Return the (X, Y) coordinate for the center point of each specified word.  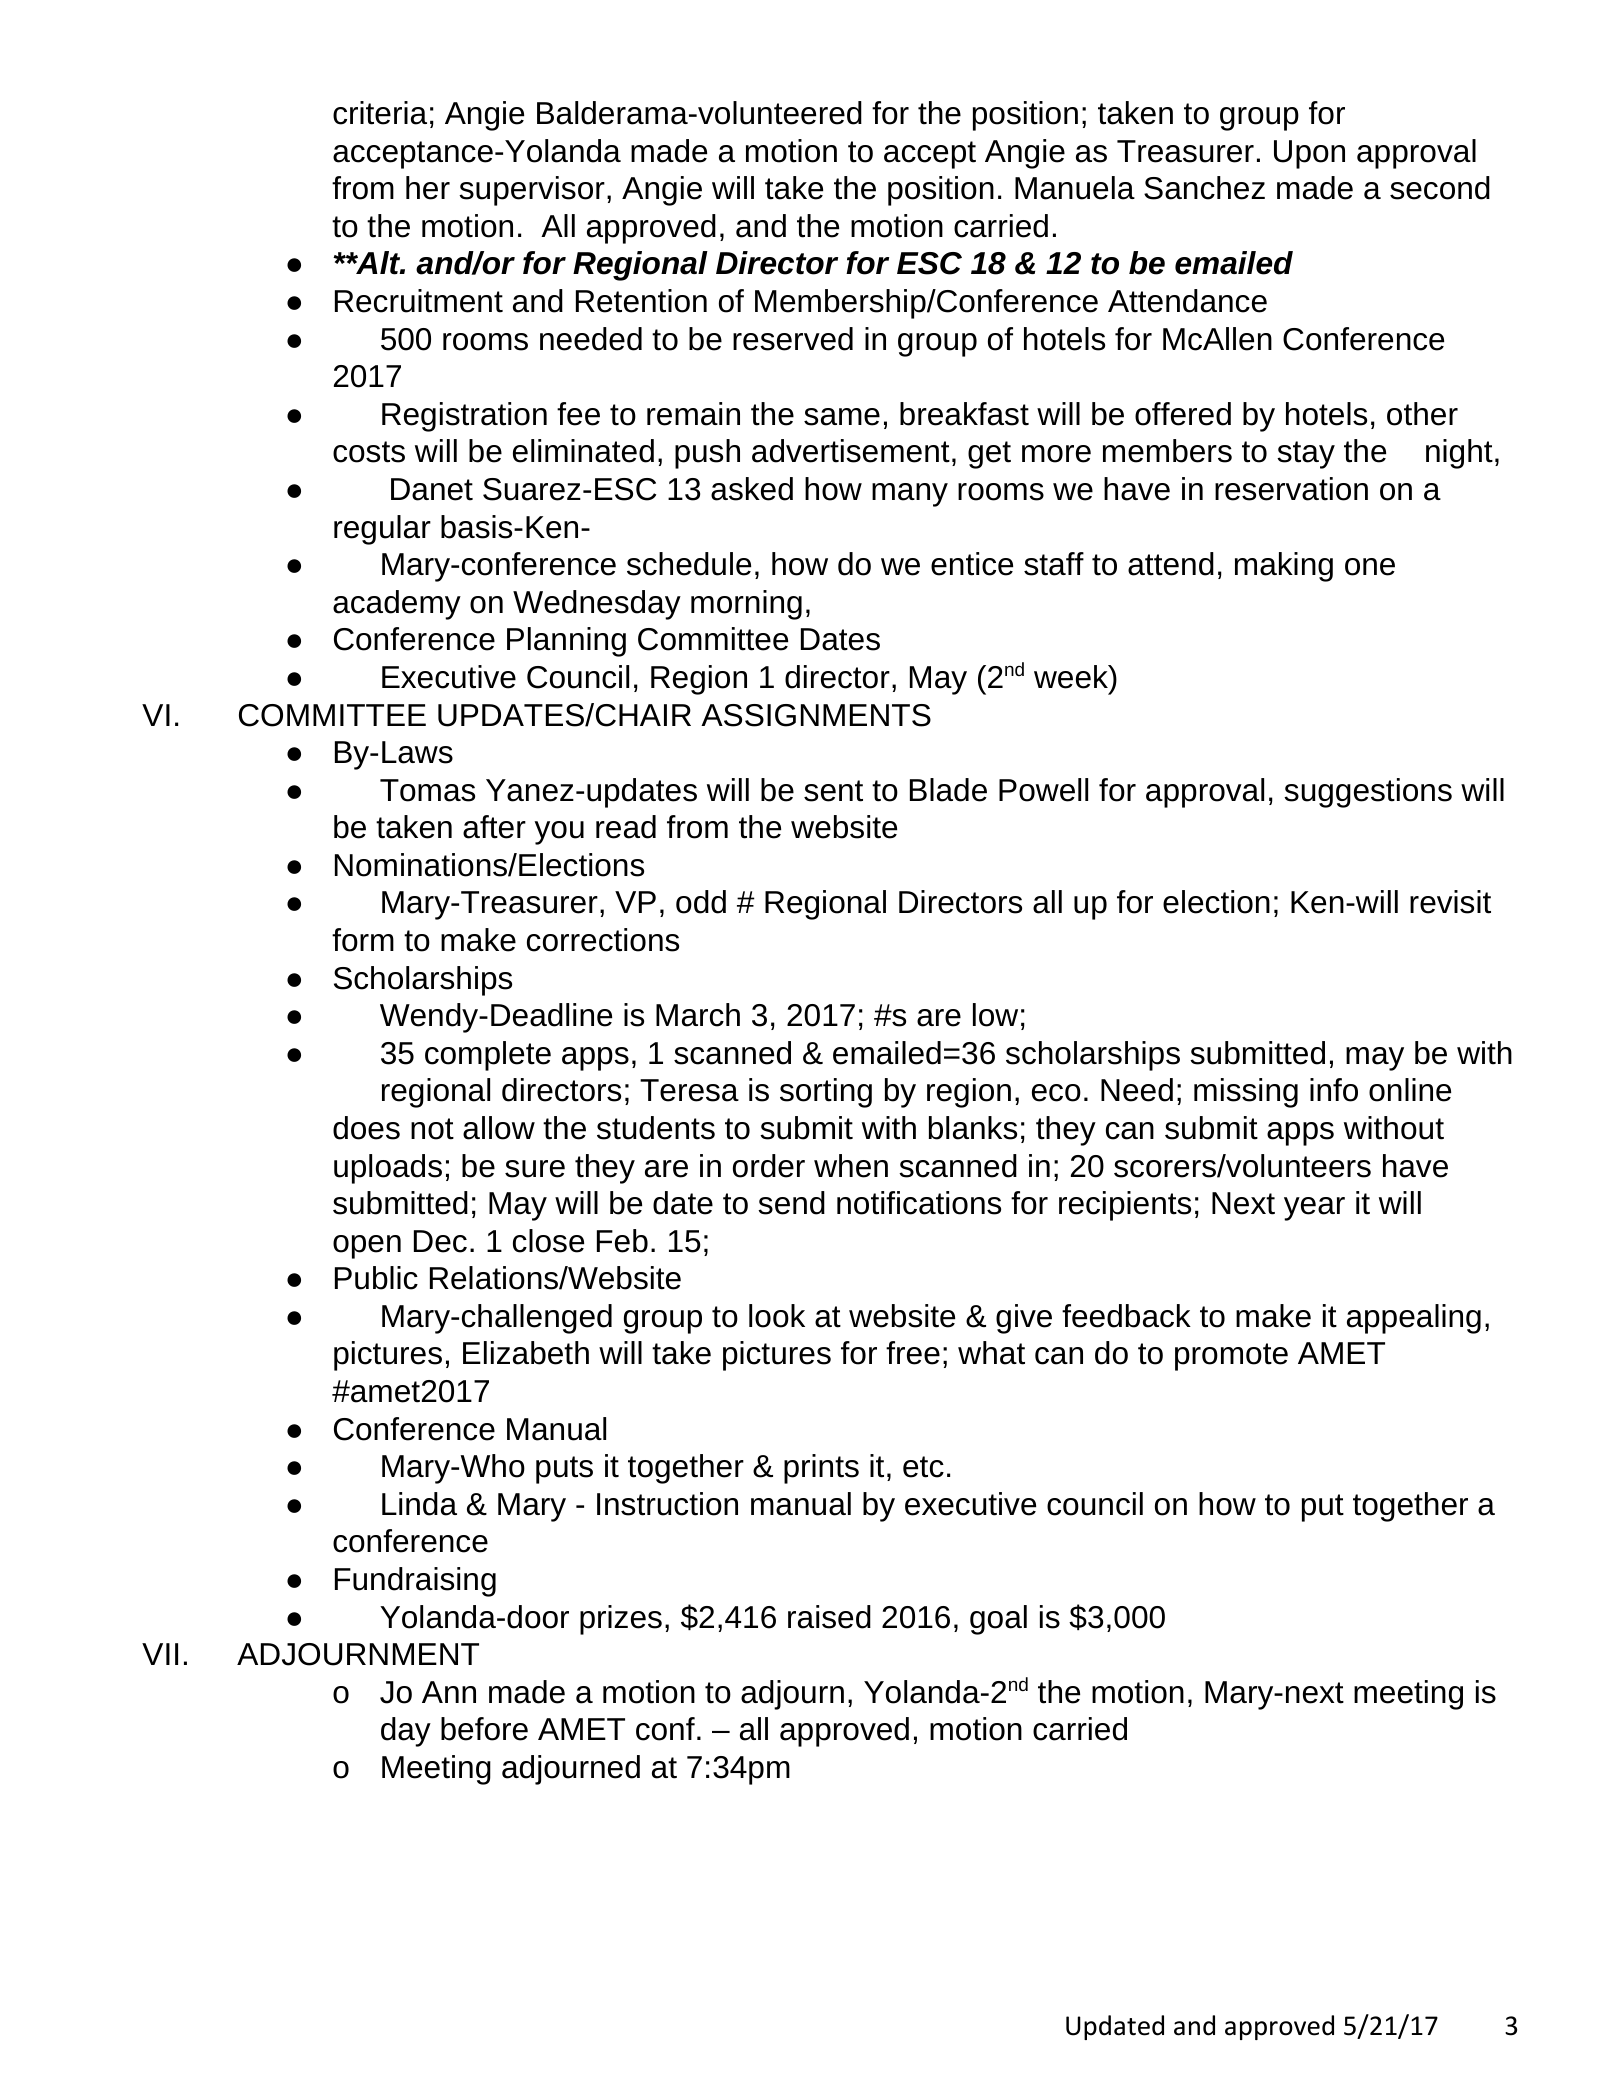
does (366, 1128)
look (777, 1316)
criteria (380, 113)
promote (1231, 1357)
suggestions (1368, 793)
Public (376, 1278)
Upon (1309, 154)
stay (1306, 455)
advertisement (851, 451)
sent (833, 791)
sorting (826, 1093)
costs (369, 452)
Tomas (427, 790)
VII (160, 1654)
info (1334, 1090)
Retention (641, 301)
